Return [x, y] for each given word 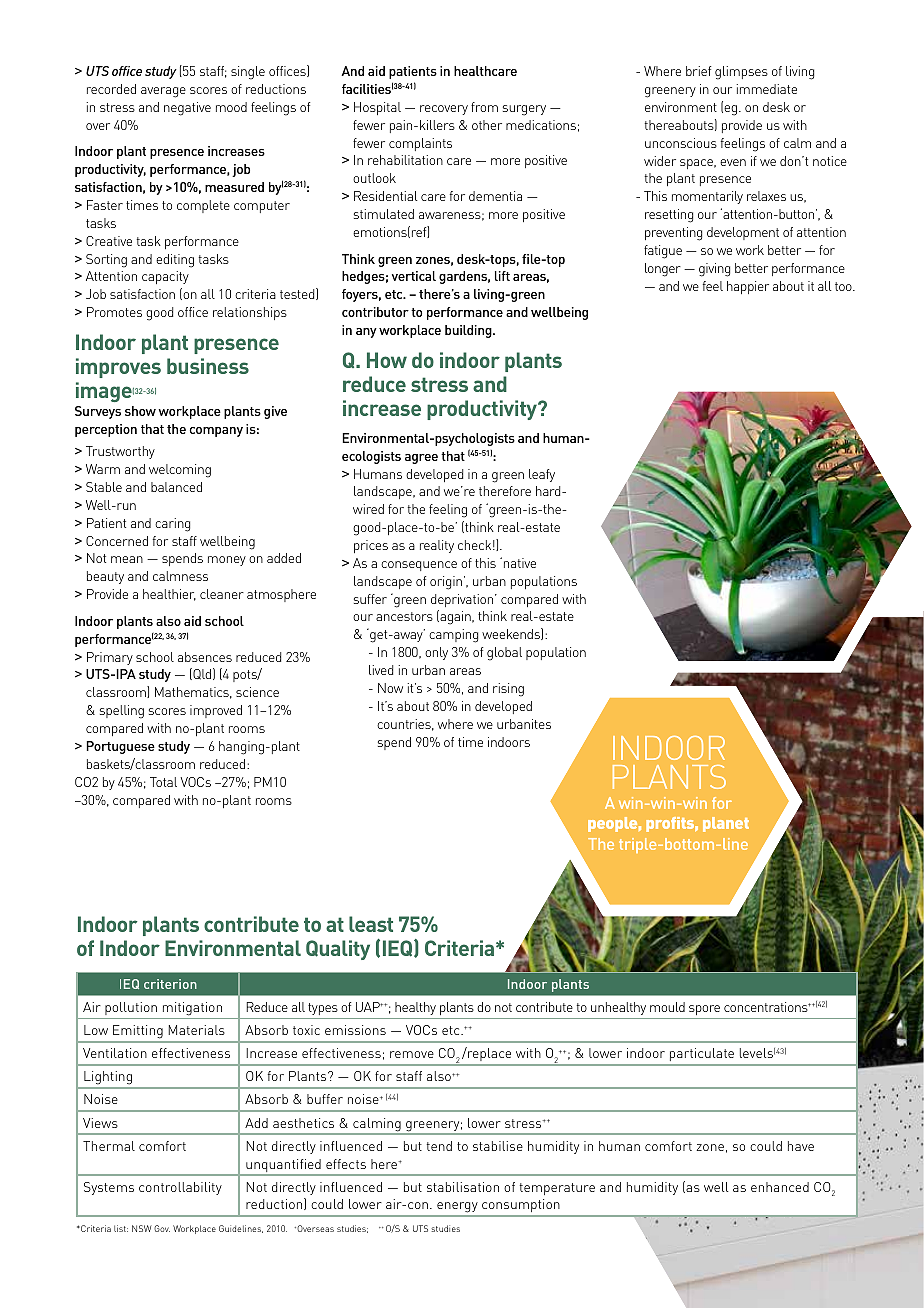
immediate [767, 89]
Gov [162, 1228]
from [484, 107]
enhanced [780, 1187]
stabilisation [463, 1187]
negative [187, 109]
